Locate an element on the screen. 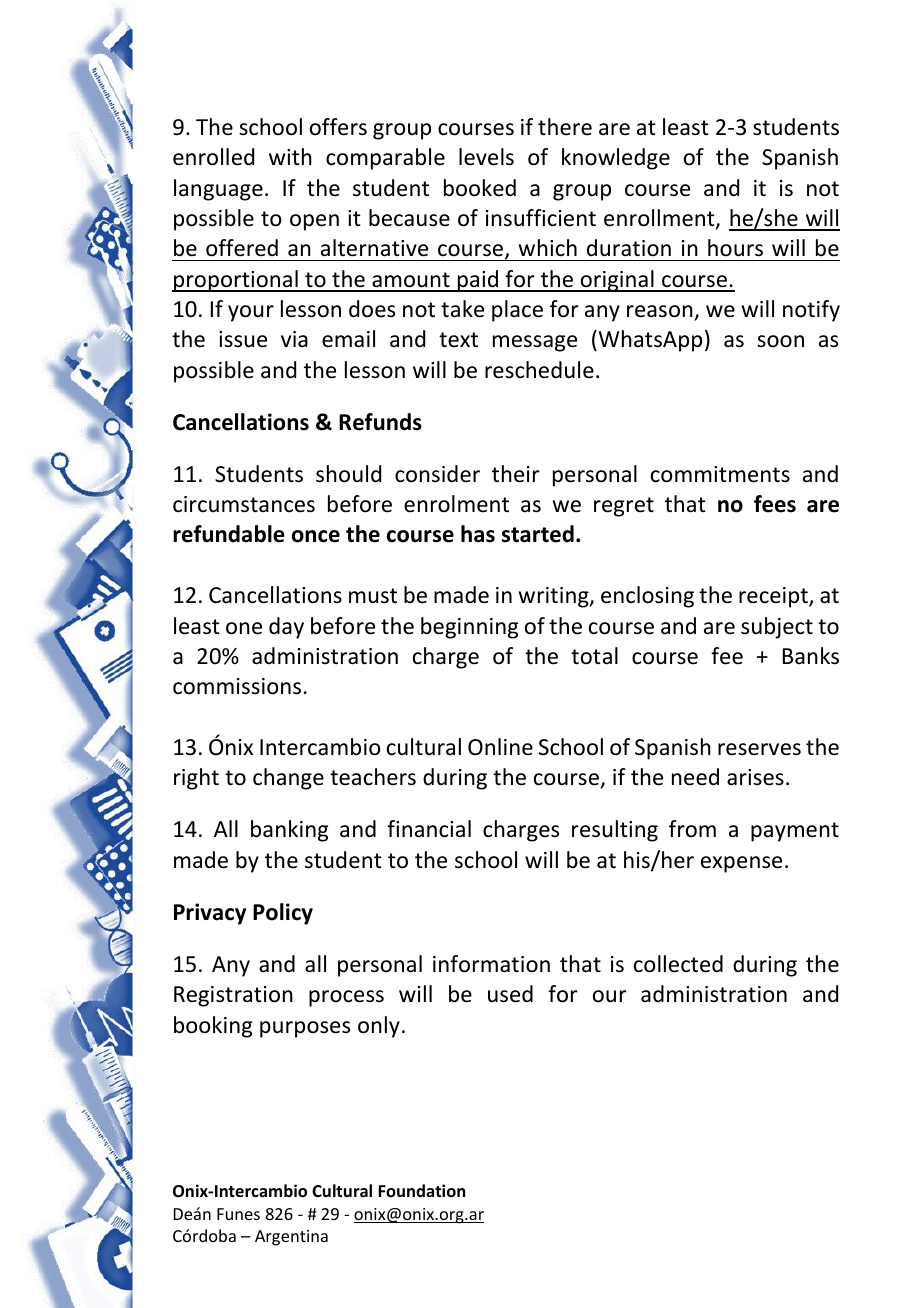  collected is located at coordinates (678, 964).
